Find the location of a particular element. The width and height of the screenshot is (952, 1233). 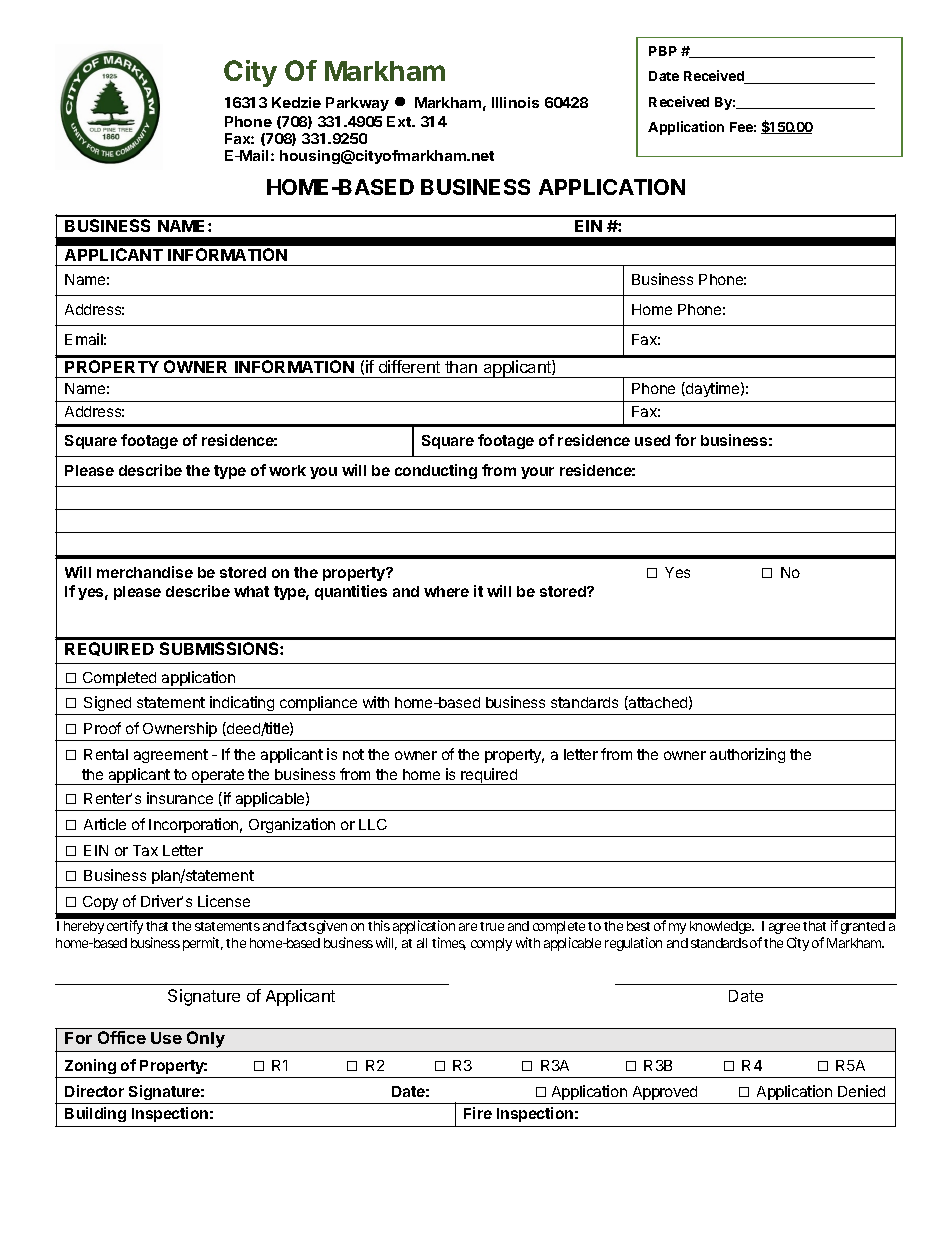

merchandise is located at coordinates (145, 572).
